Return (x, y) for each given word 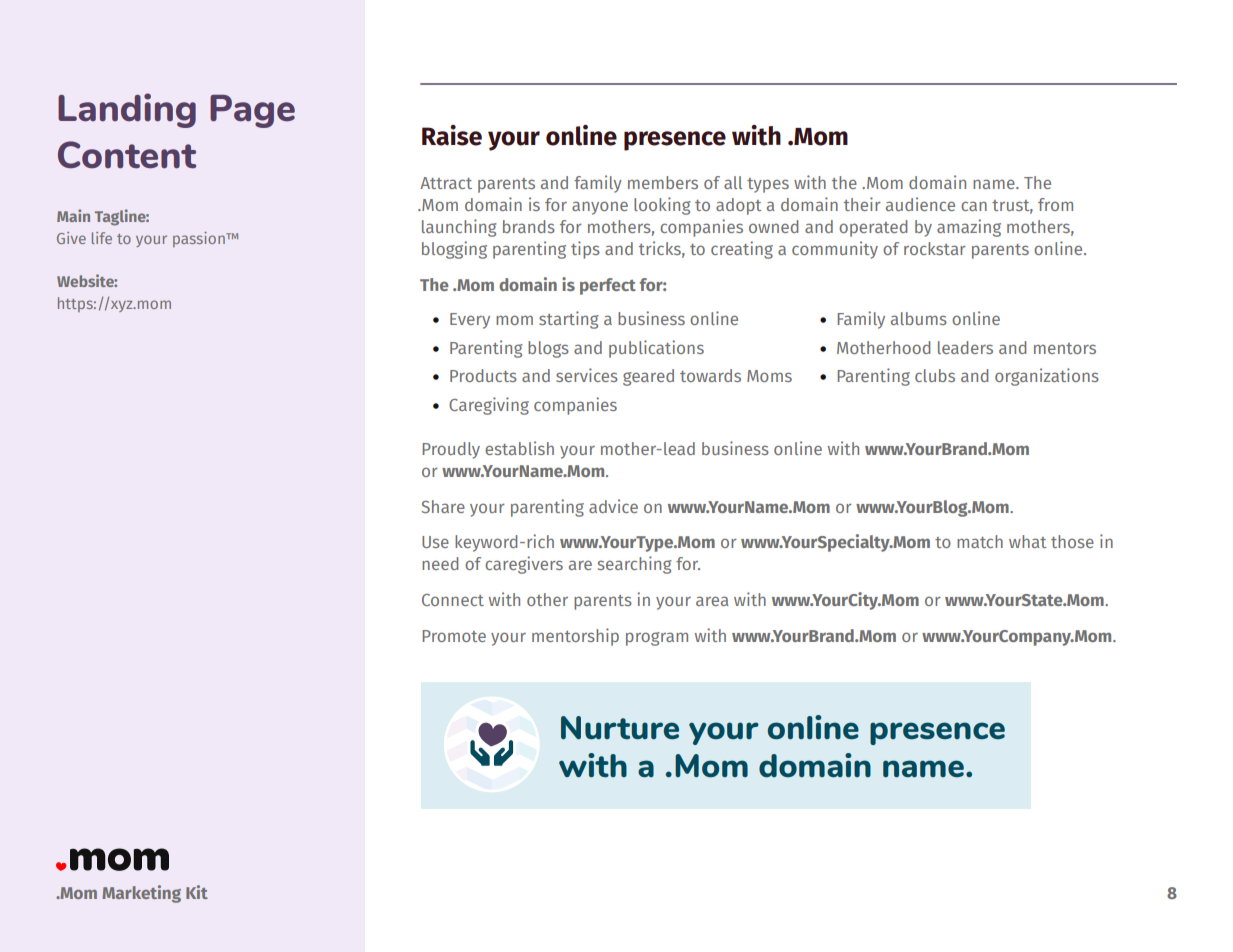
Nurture (620, 727)
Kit (197, 892)
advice (613, 506)
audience (920, 204)
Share (443, 506)
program (657, 639)
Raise (452, 135)
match (980, 541)
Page (252, 111)
